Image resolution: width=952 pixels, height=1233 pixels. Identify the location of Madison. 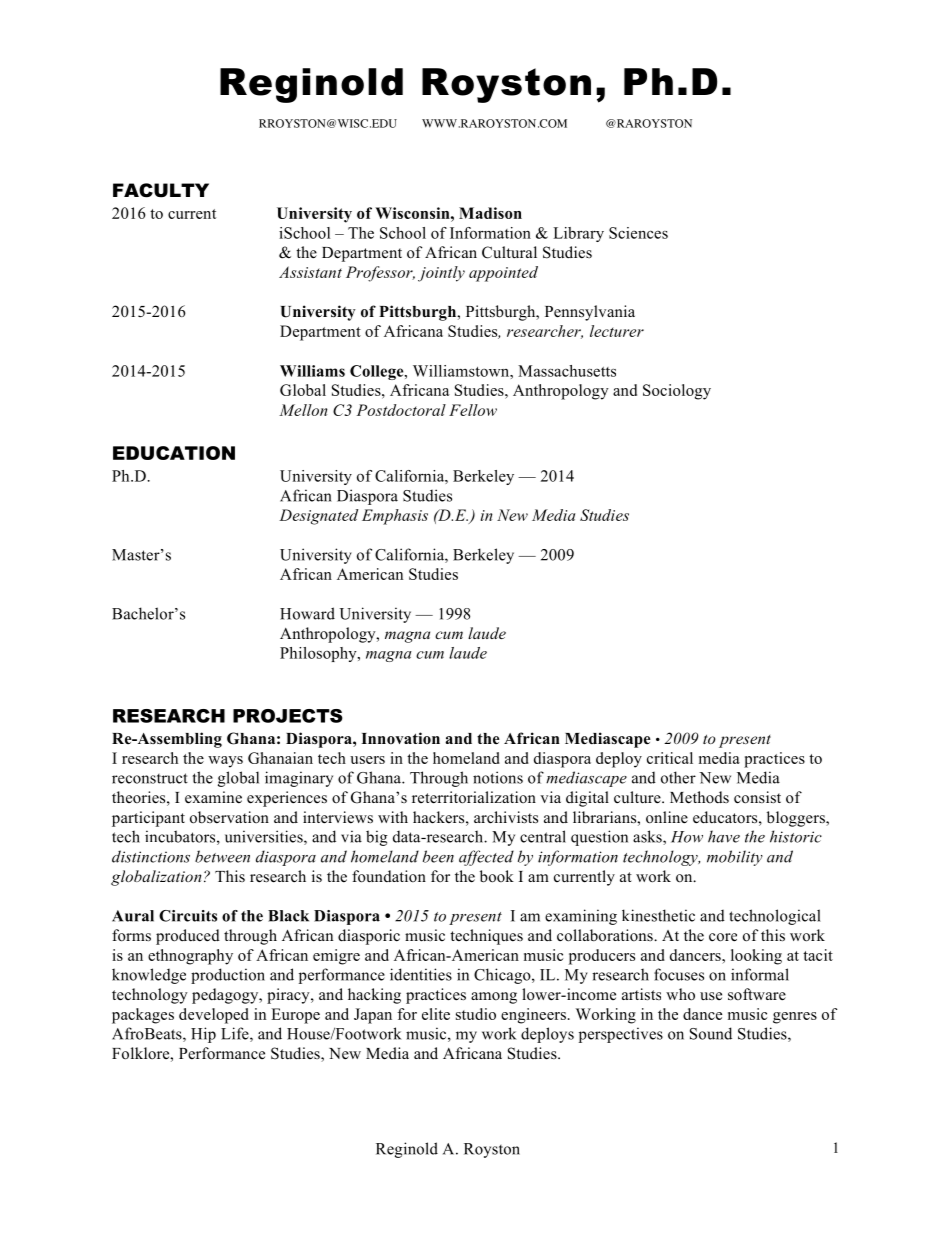
(490, 213).
